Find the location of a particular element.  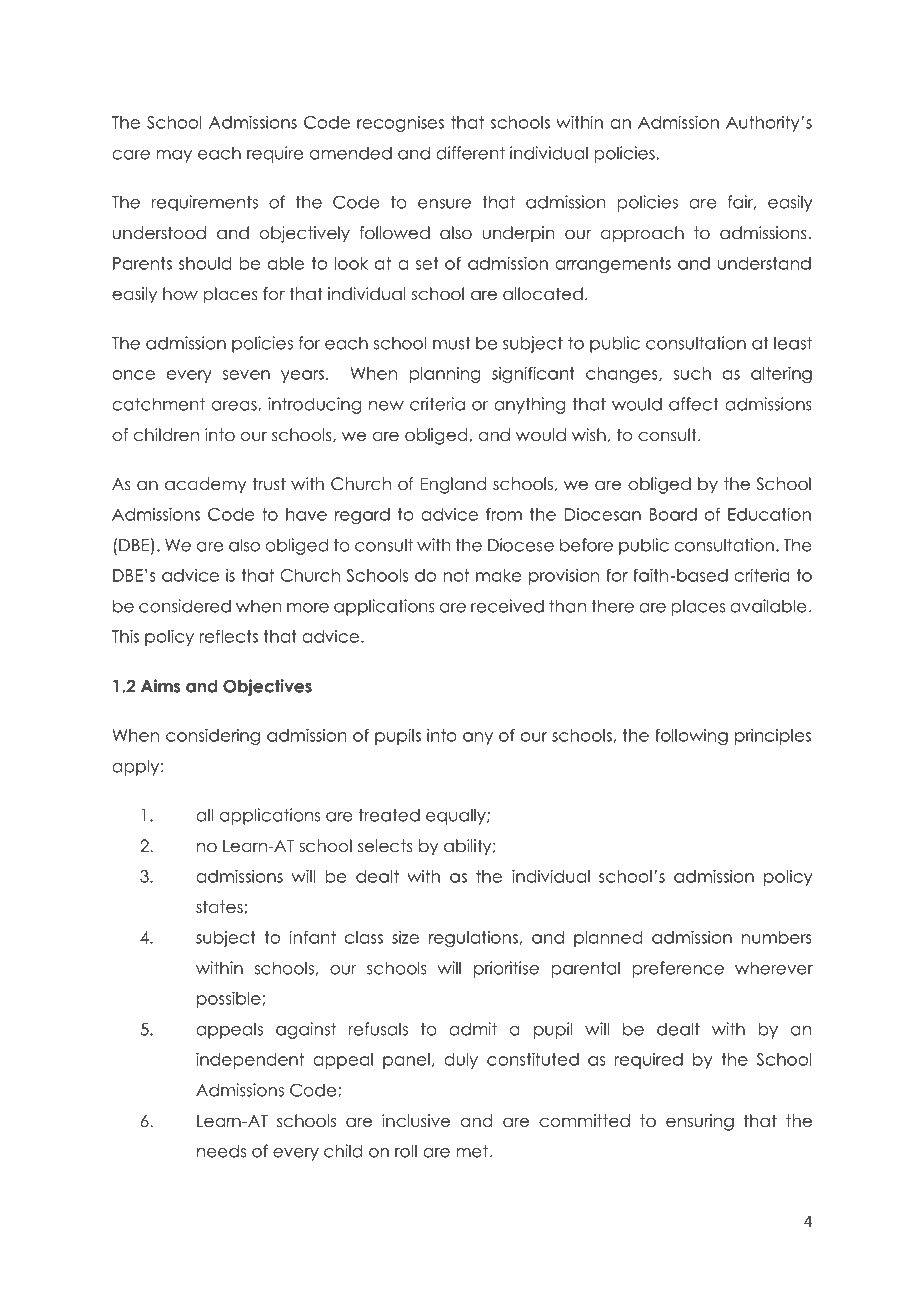

may is located at coordinates (174, 156).
